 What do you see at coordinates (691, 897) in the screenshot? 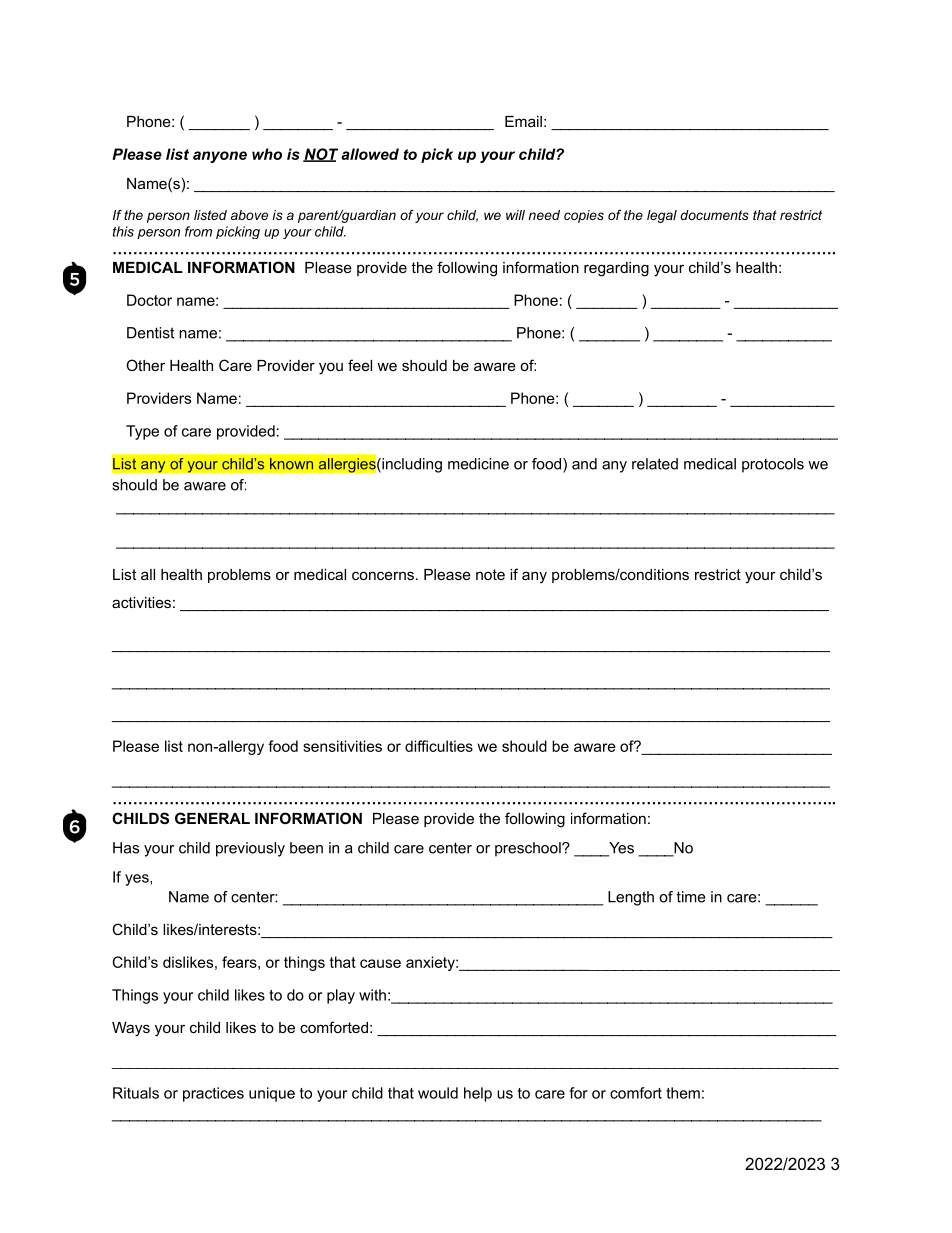
I see `time` at bounding box center [691, 897].
